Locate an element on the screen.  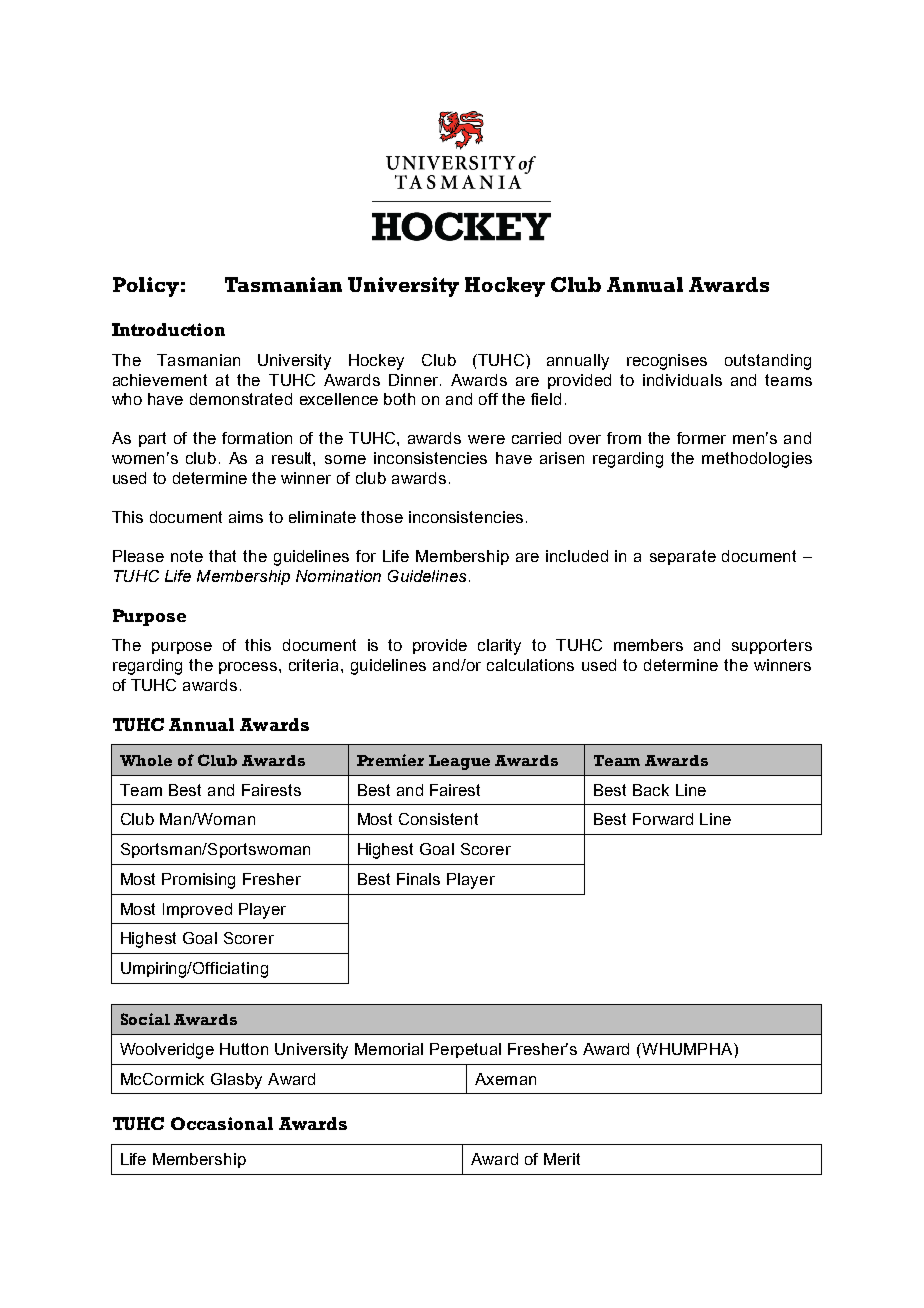
Introduction is located at coordinates (168, 329).
